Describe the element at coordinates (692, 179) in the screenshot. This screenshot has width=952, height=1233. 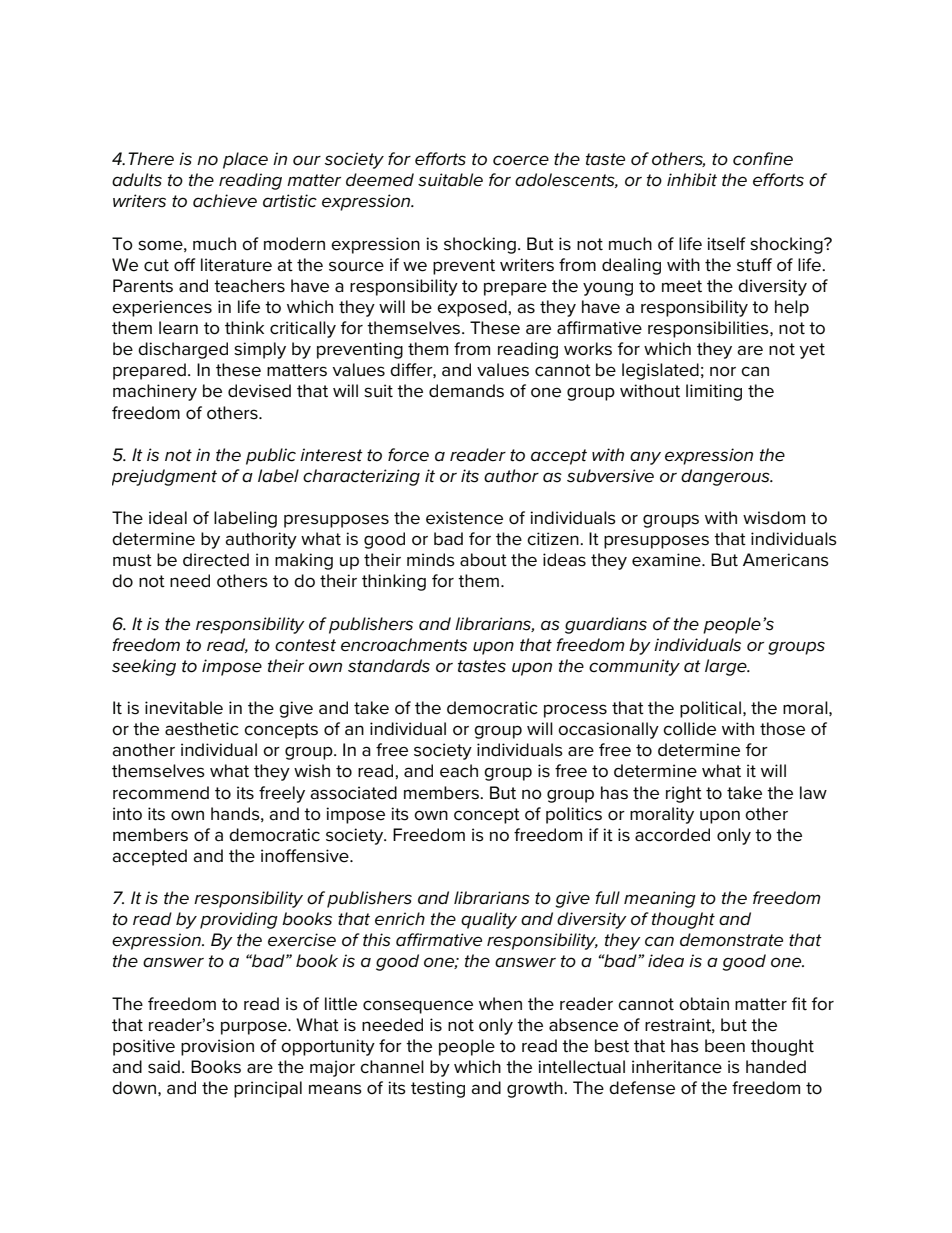
I see `inhibit` at that location.
